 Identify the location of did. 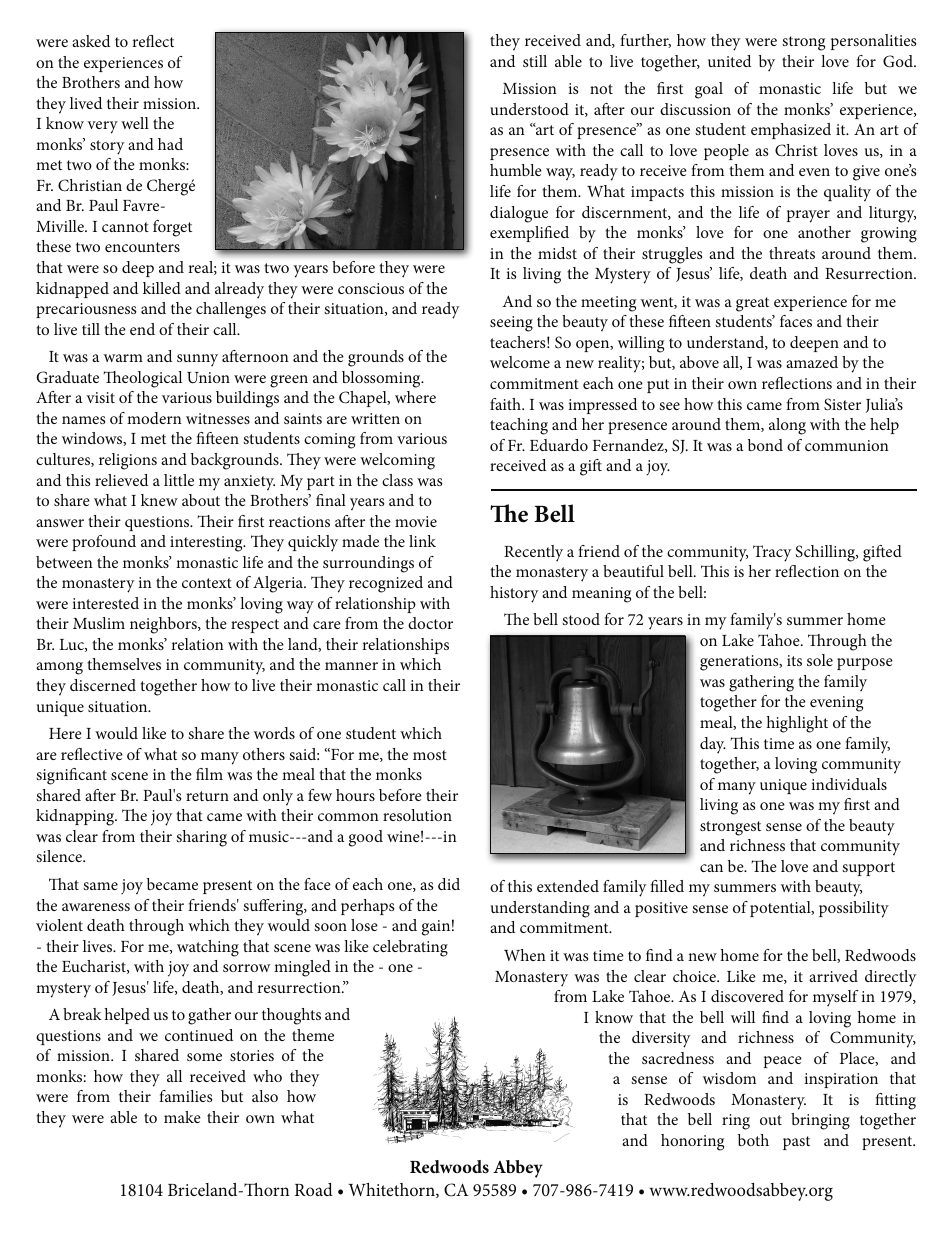
(449, 884).
